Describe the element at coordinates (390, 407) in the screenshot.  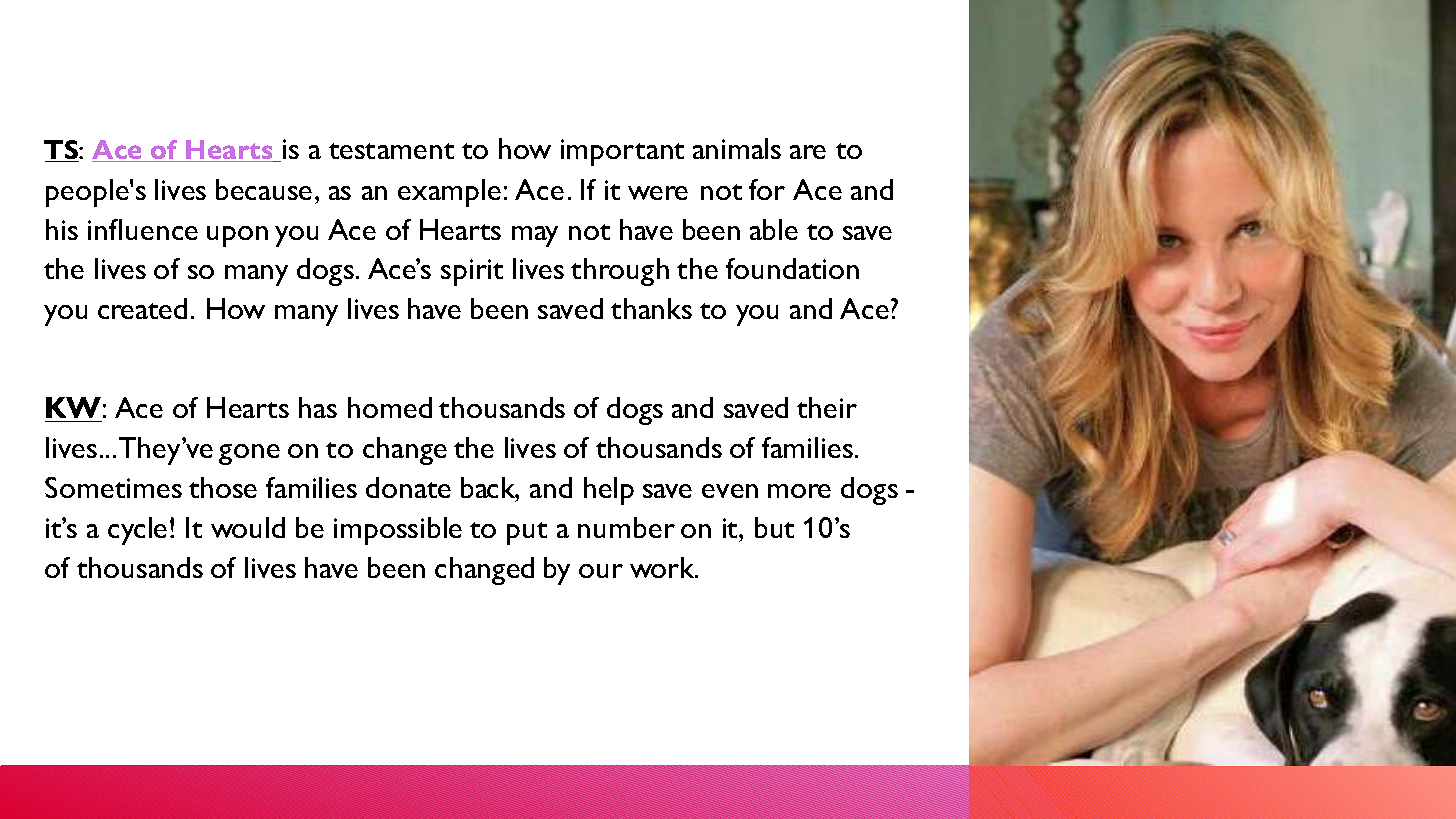
I see `homed` at that location.
